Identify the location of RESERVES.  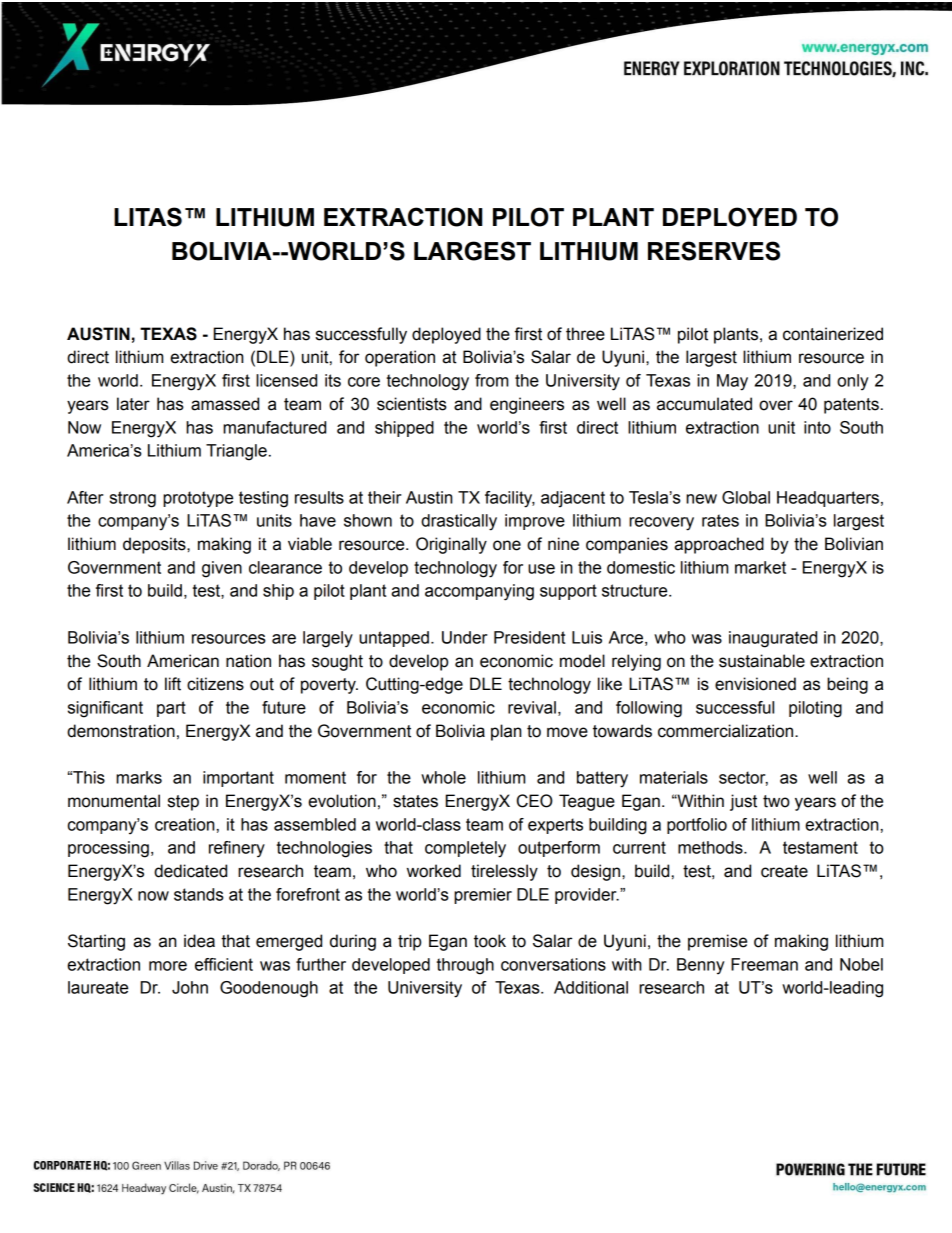
(714, 251).
